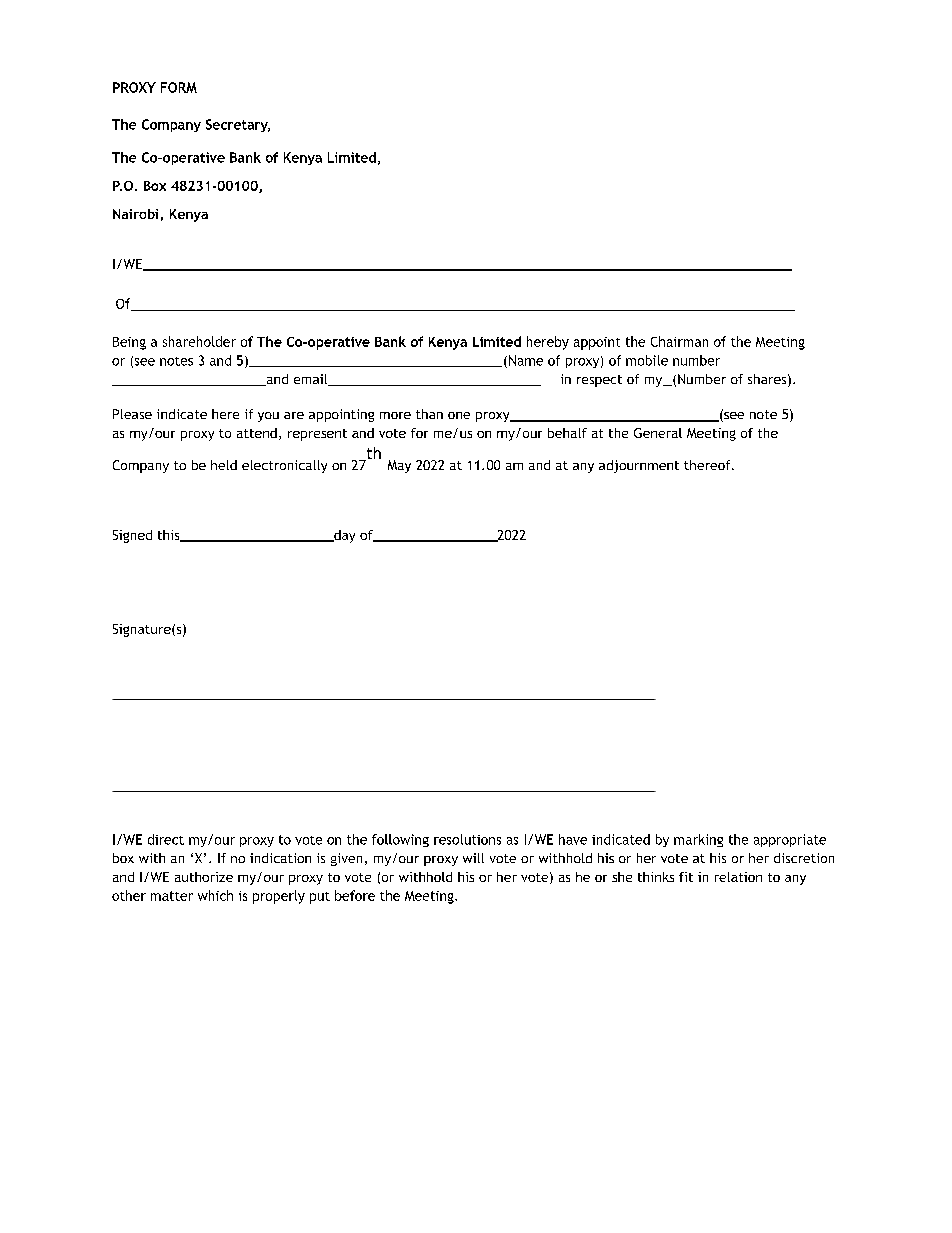 Image resolution: width=952 pixels, height=1233 pixels. Describe the element at coordinates (679, 341) in the page. I see `Chairman` at that location.
